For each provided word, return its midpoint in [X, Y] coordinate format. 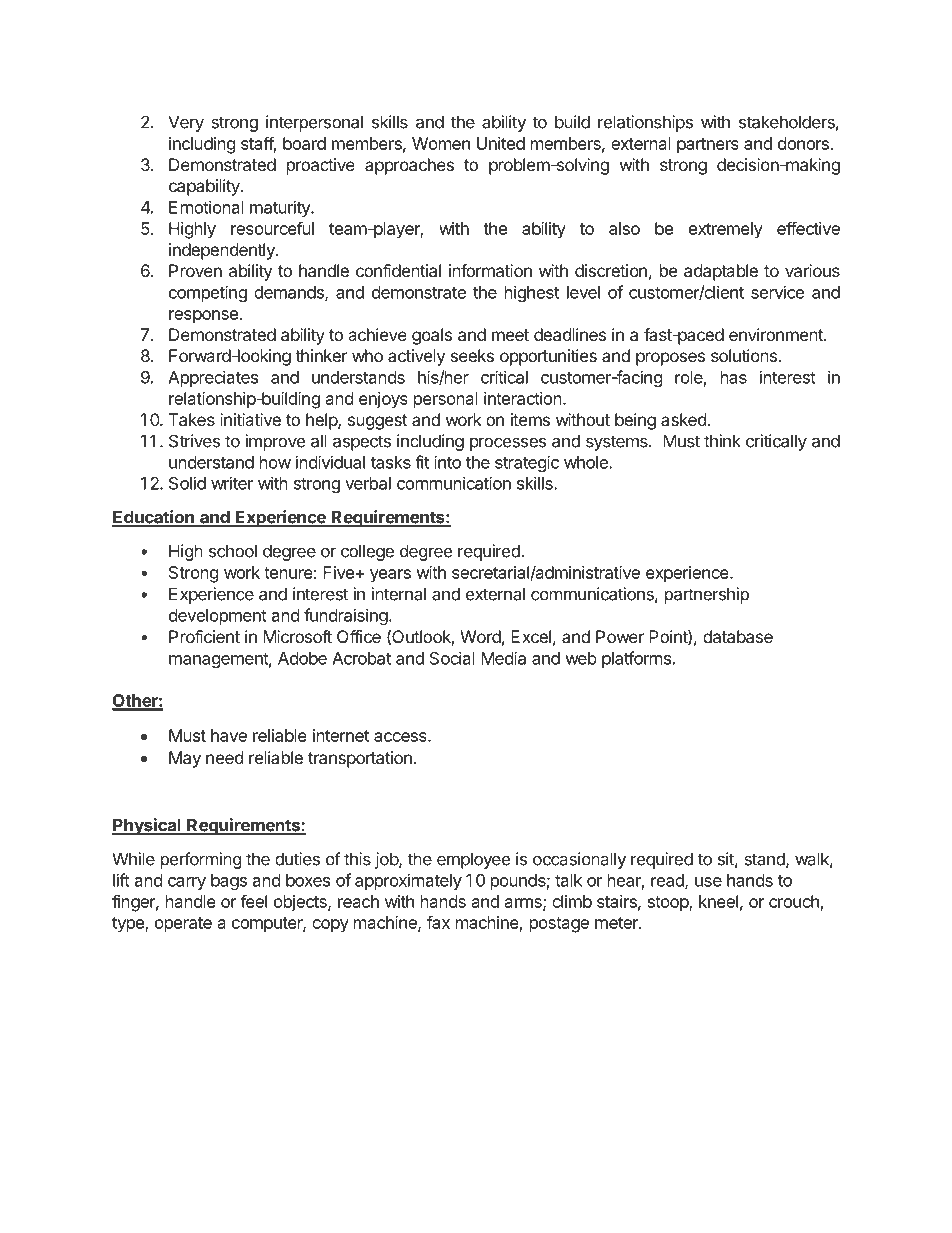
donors [803, 143]
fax [438, 922]
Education [154, 518]
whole [587, 462]
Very [186, 123]
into [447, 462]
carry [187, 883]
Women [441, 143]
